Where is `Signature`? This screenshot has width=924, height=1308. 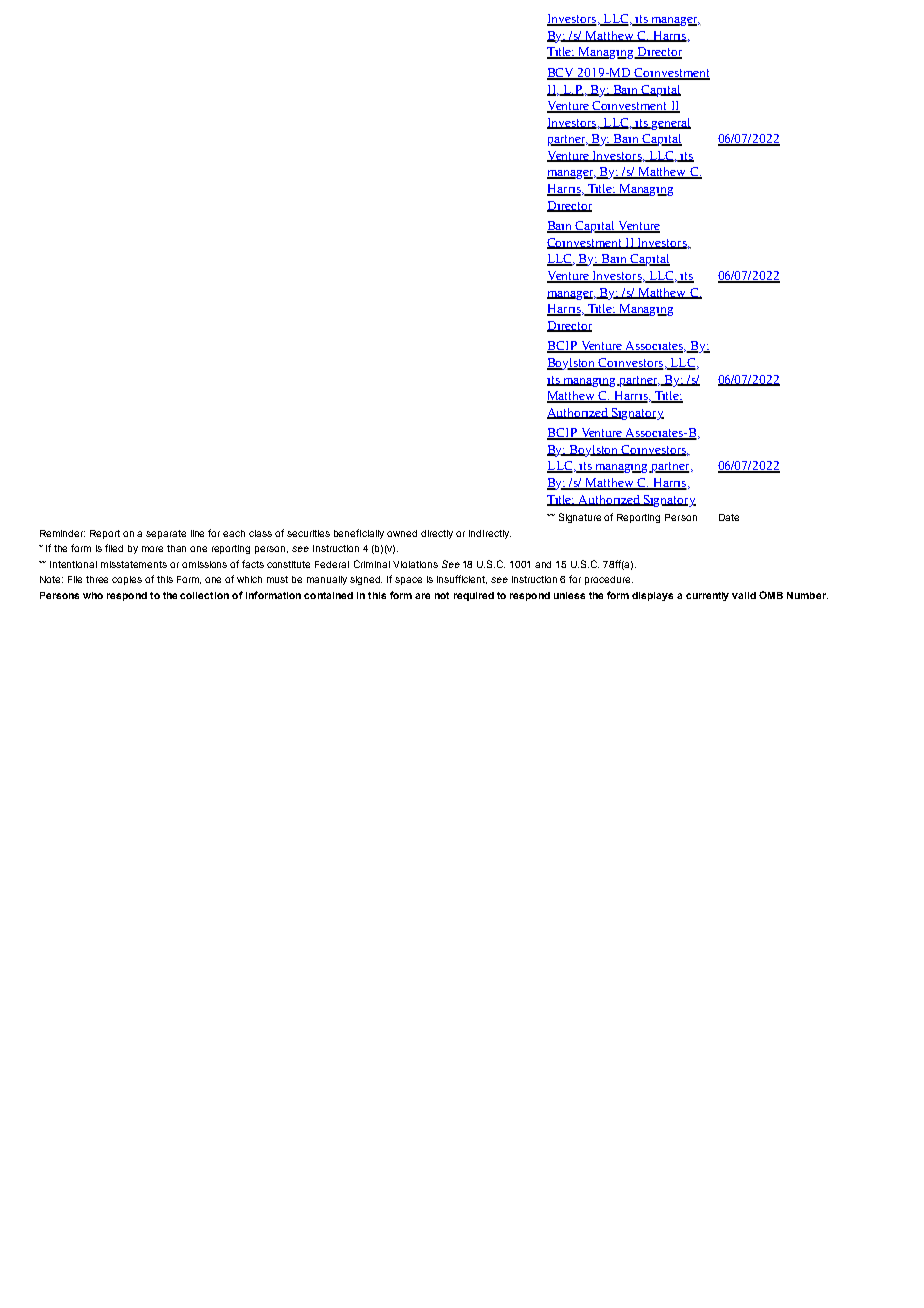
Signature is located at coordinates (580, 518).
